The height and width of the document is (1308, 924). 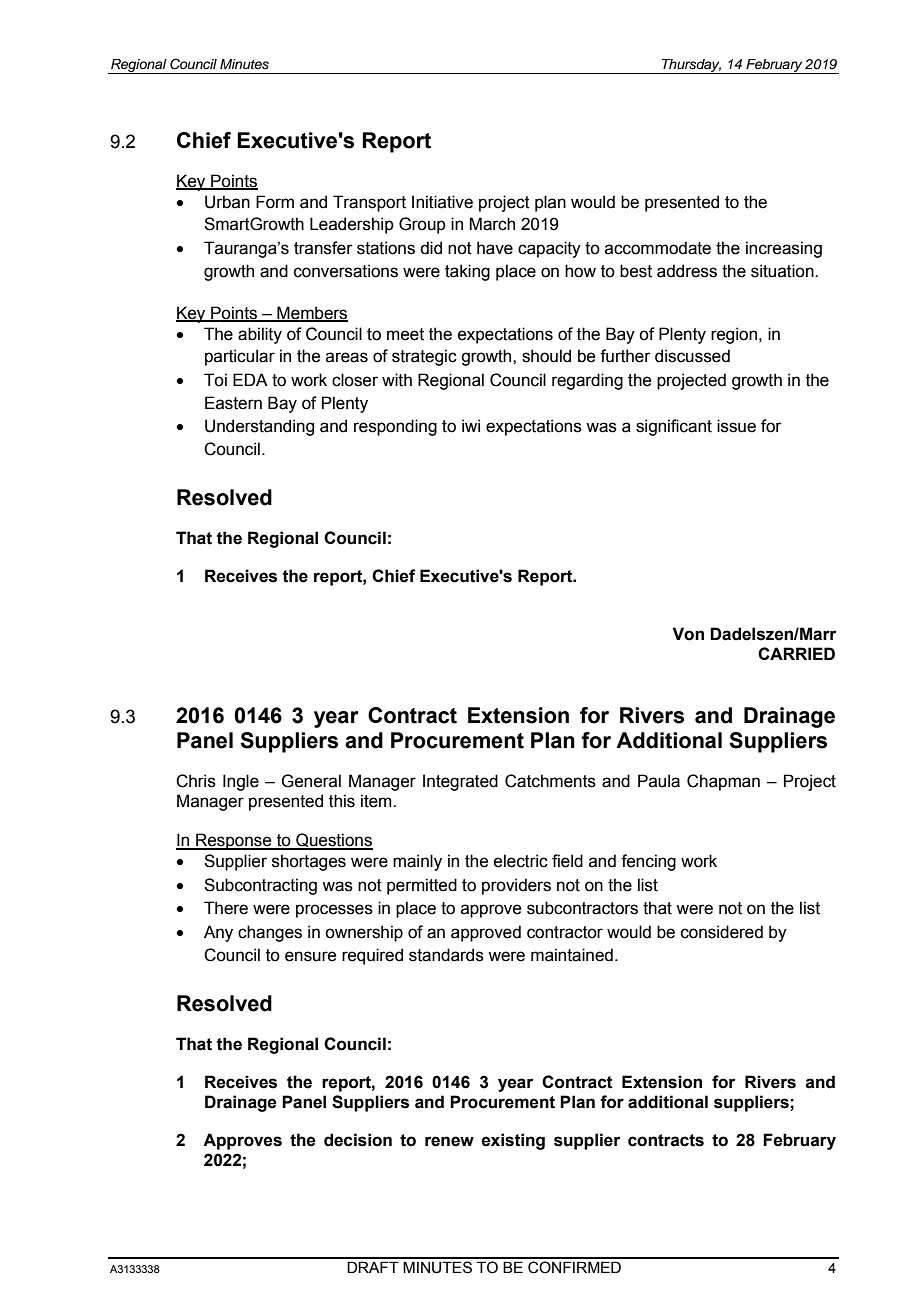 I want to click on Form, so click(x=275, y=202).
